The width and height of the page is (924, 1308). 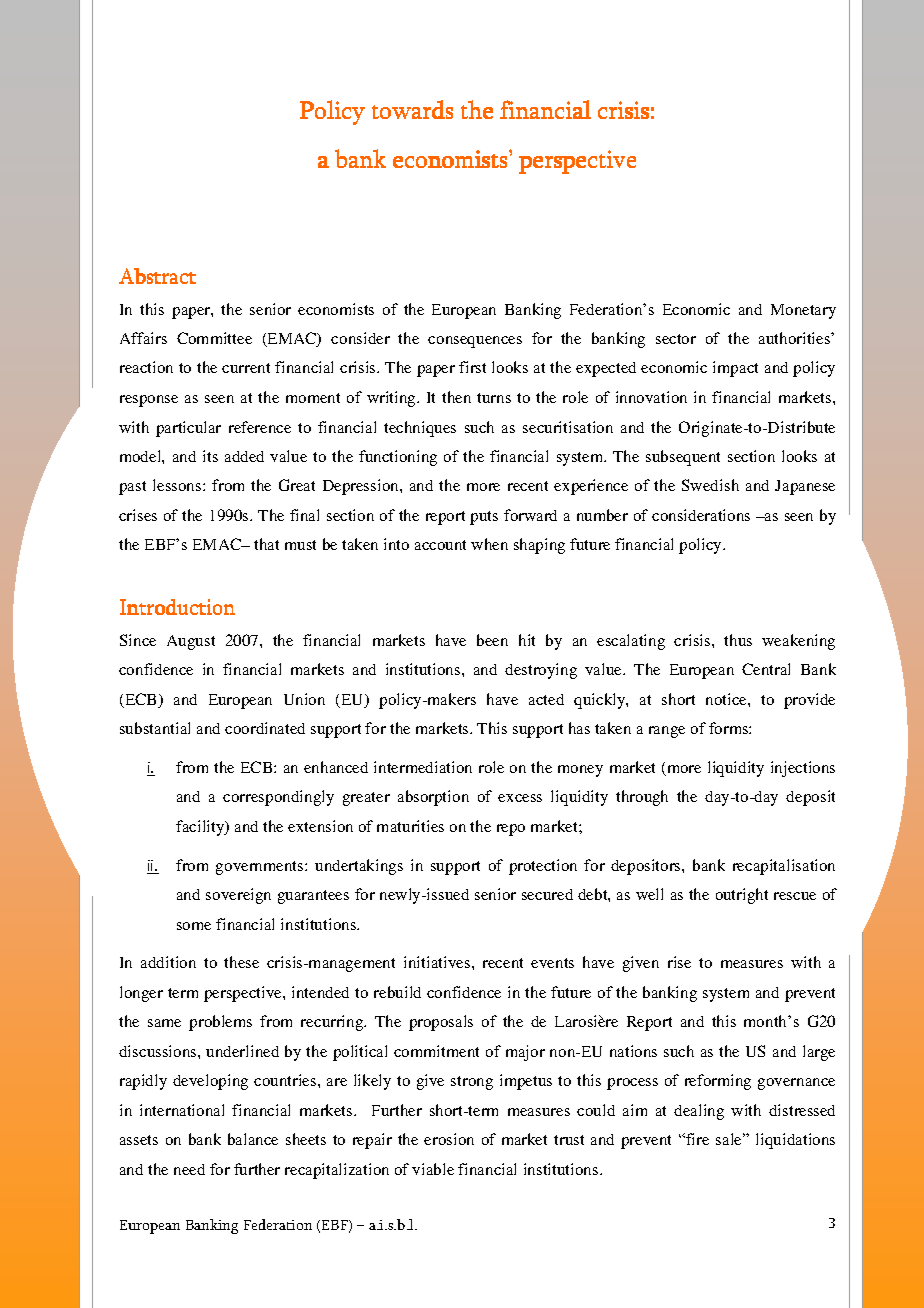 I want to click on that, so click(x=266, y=544).
